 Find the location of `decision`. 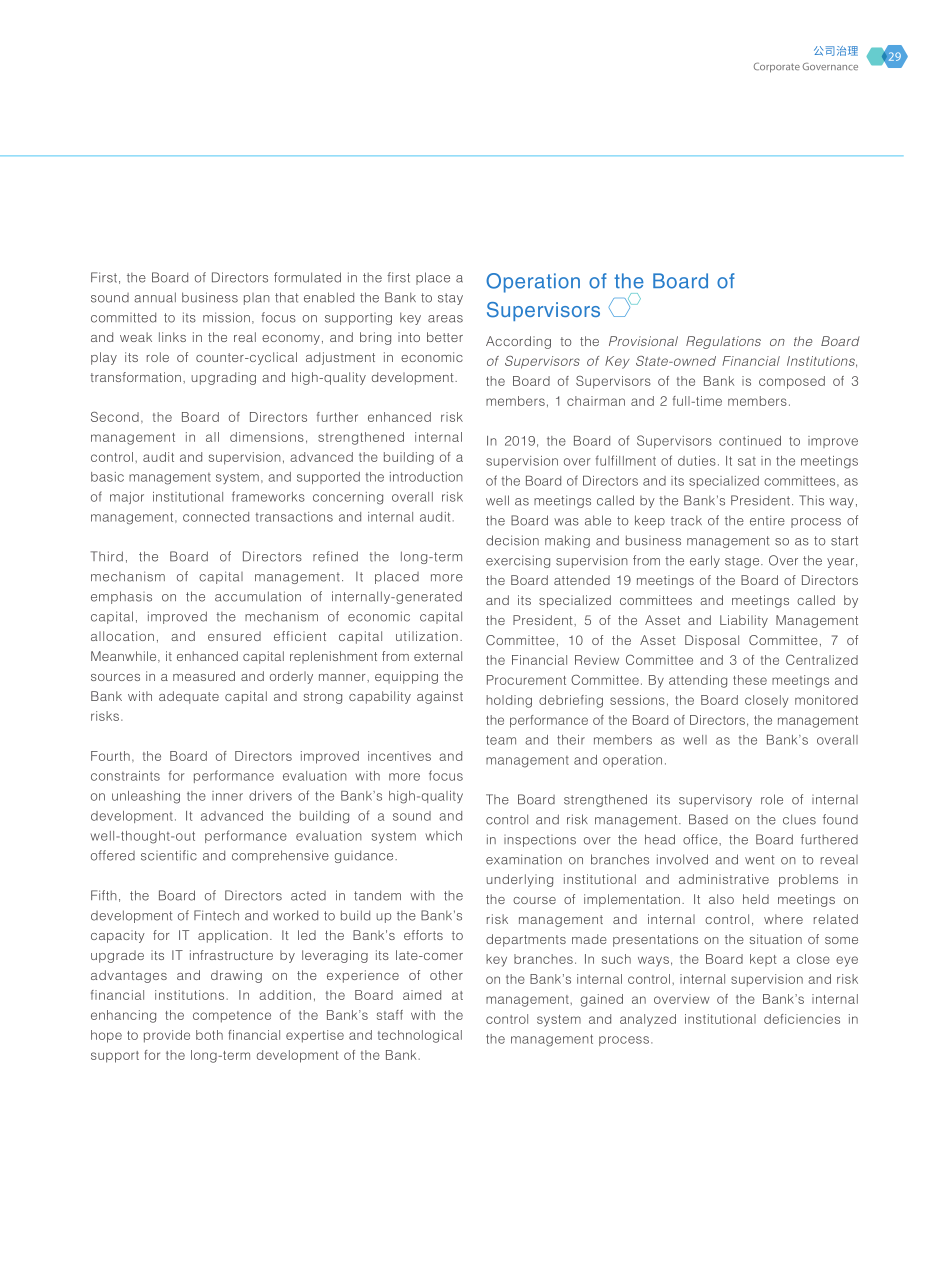

decision is located at coordinates (512, 540).
